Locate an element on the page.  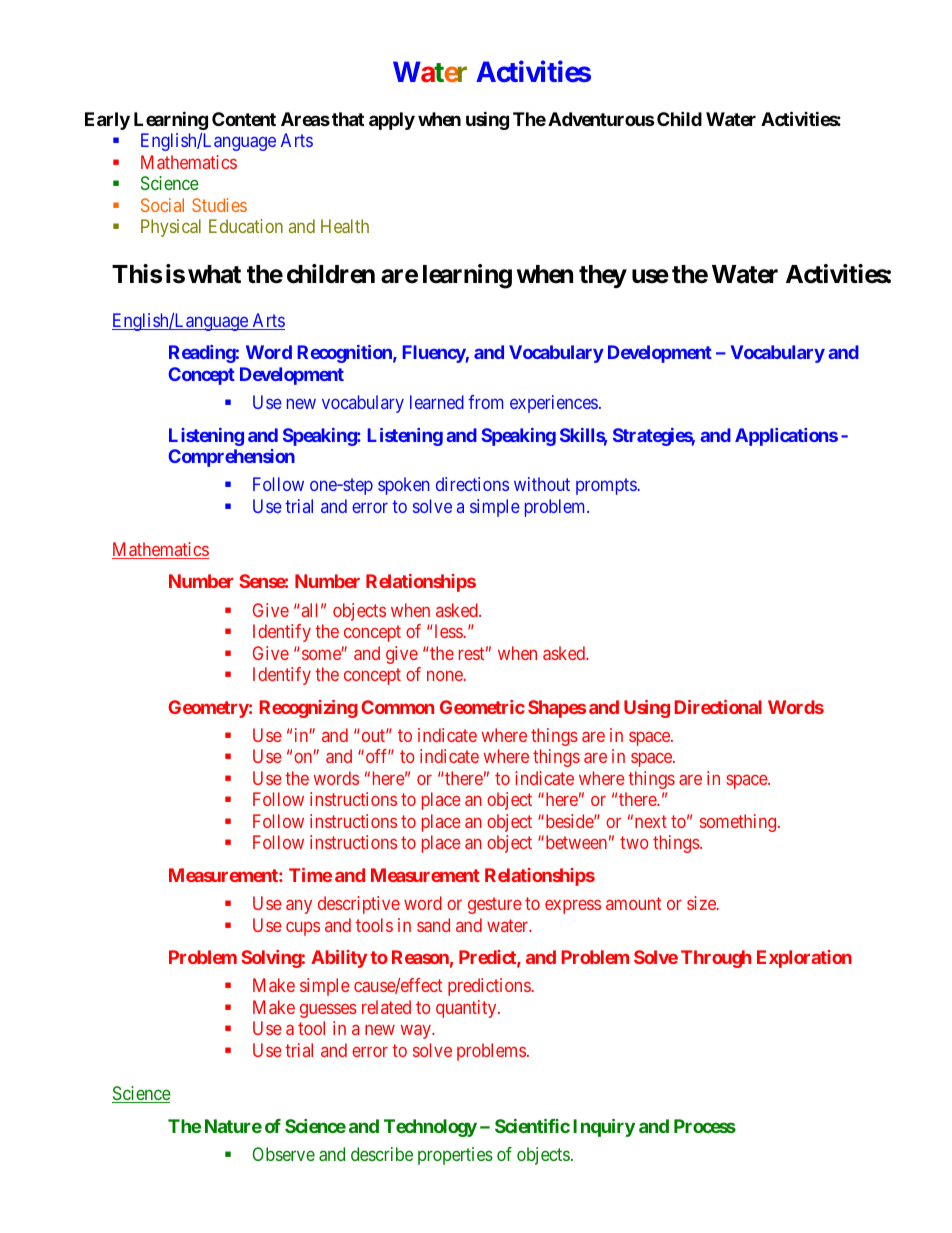
any is located at coordinates (299, 907).
